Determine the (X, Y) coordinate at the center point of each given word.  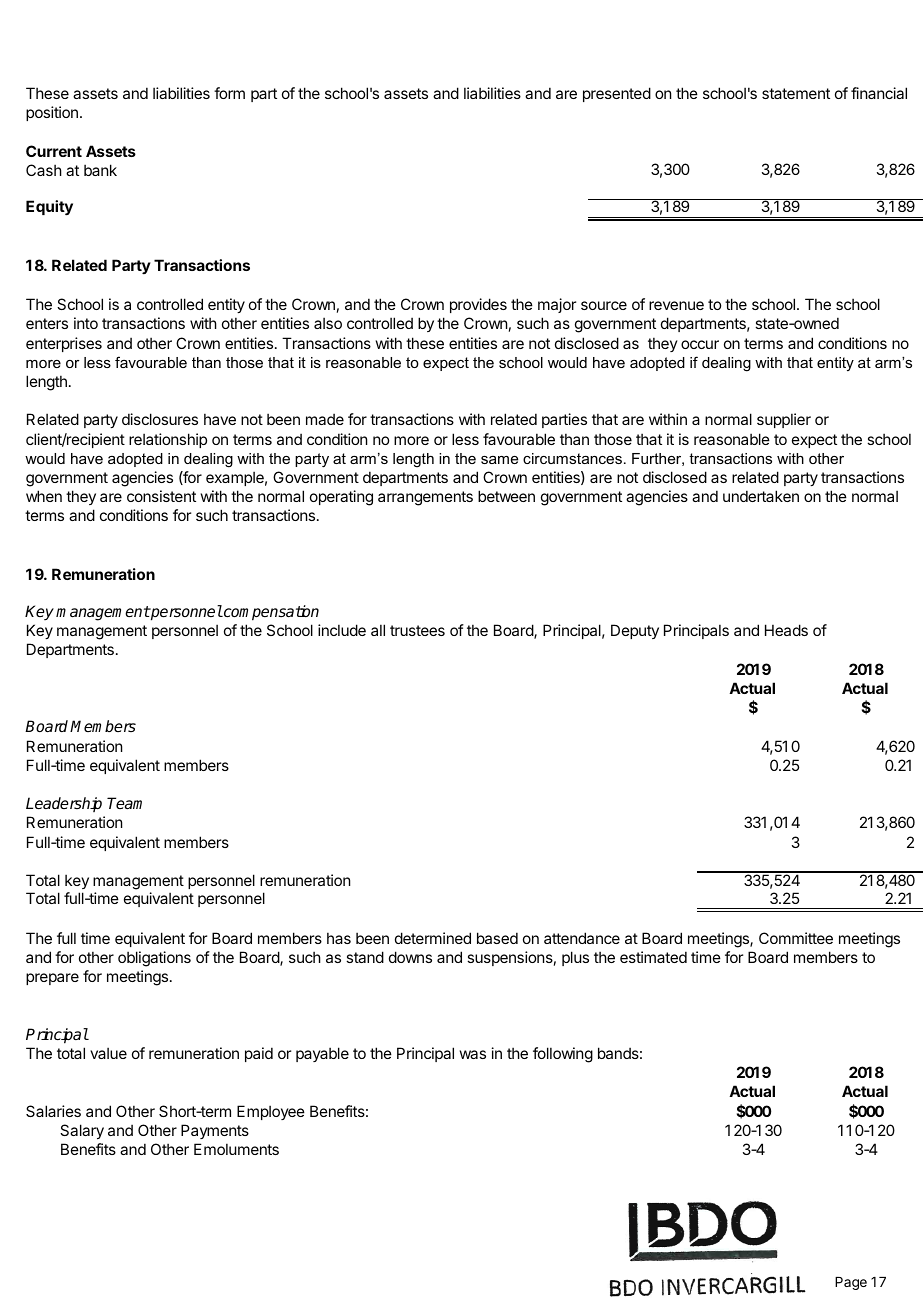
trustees (417, 630)
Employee (271, 1112)
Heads (786, 630)
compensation (270, 613)
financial (879, 93)
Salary (82, 1131)
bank (100, 170)
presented (617, 94)
